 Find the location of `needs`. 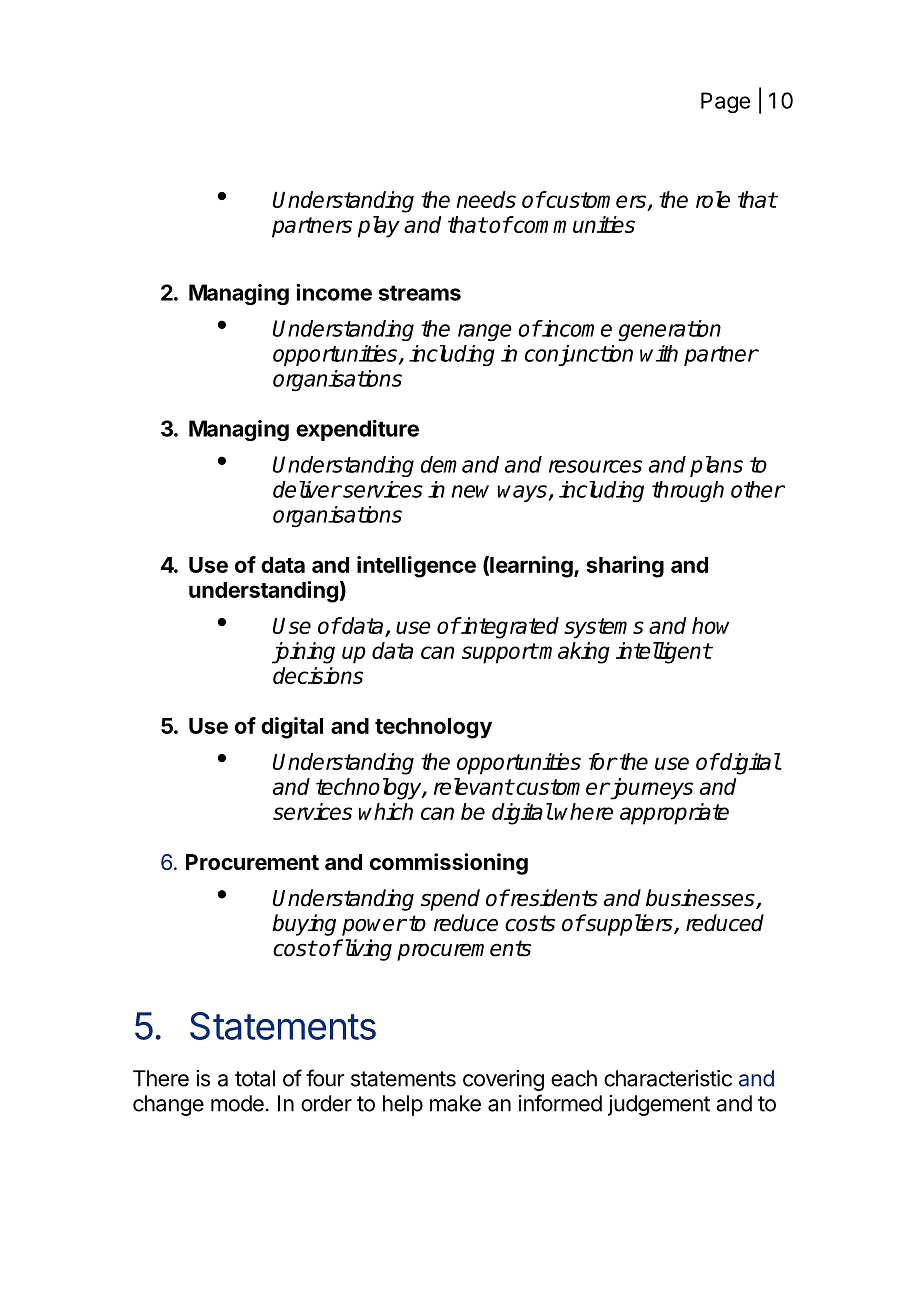

needs is located at coordinates (486, 199).
